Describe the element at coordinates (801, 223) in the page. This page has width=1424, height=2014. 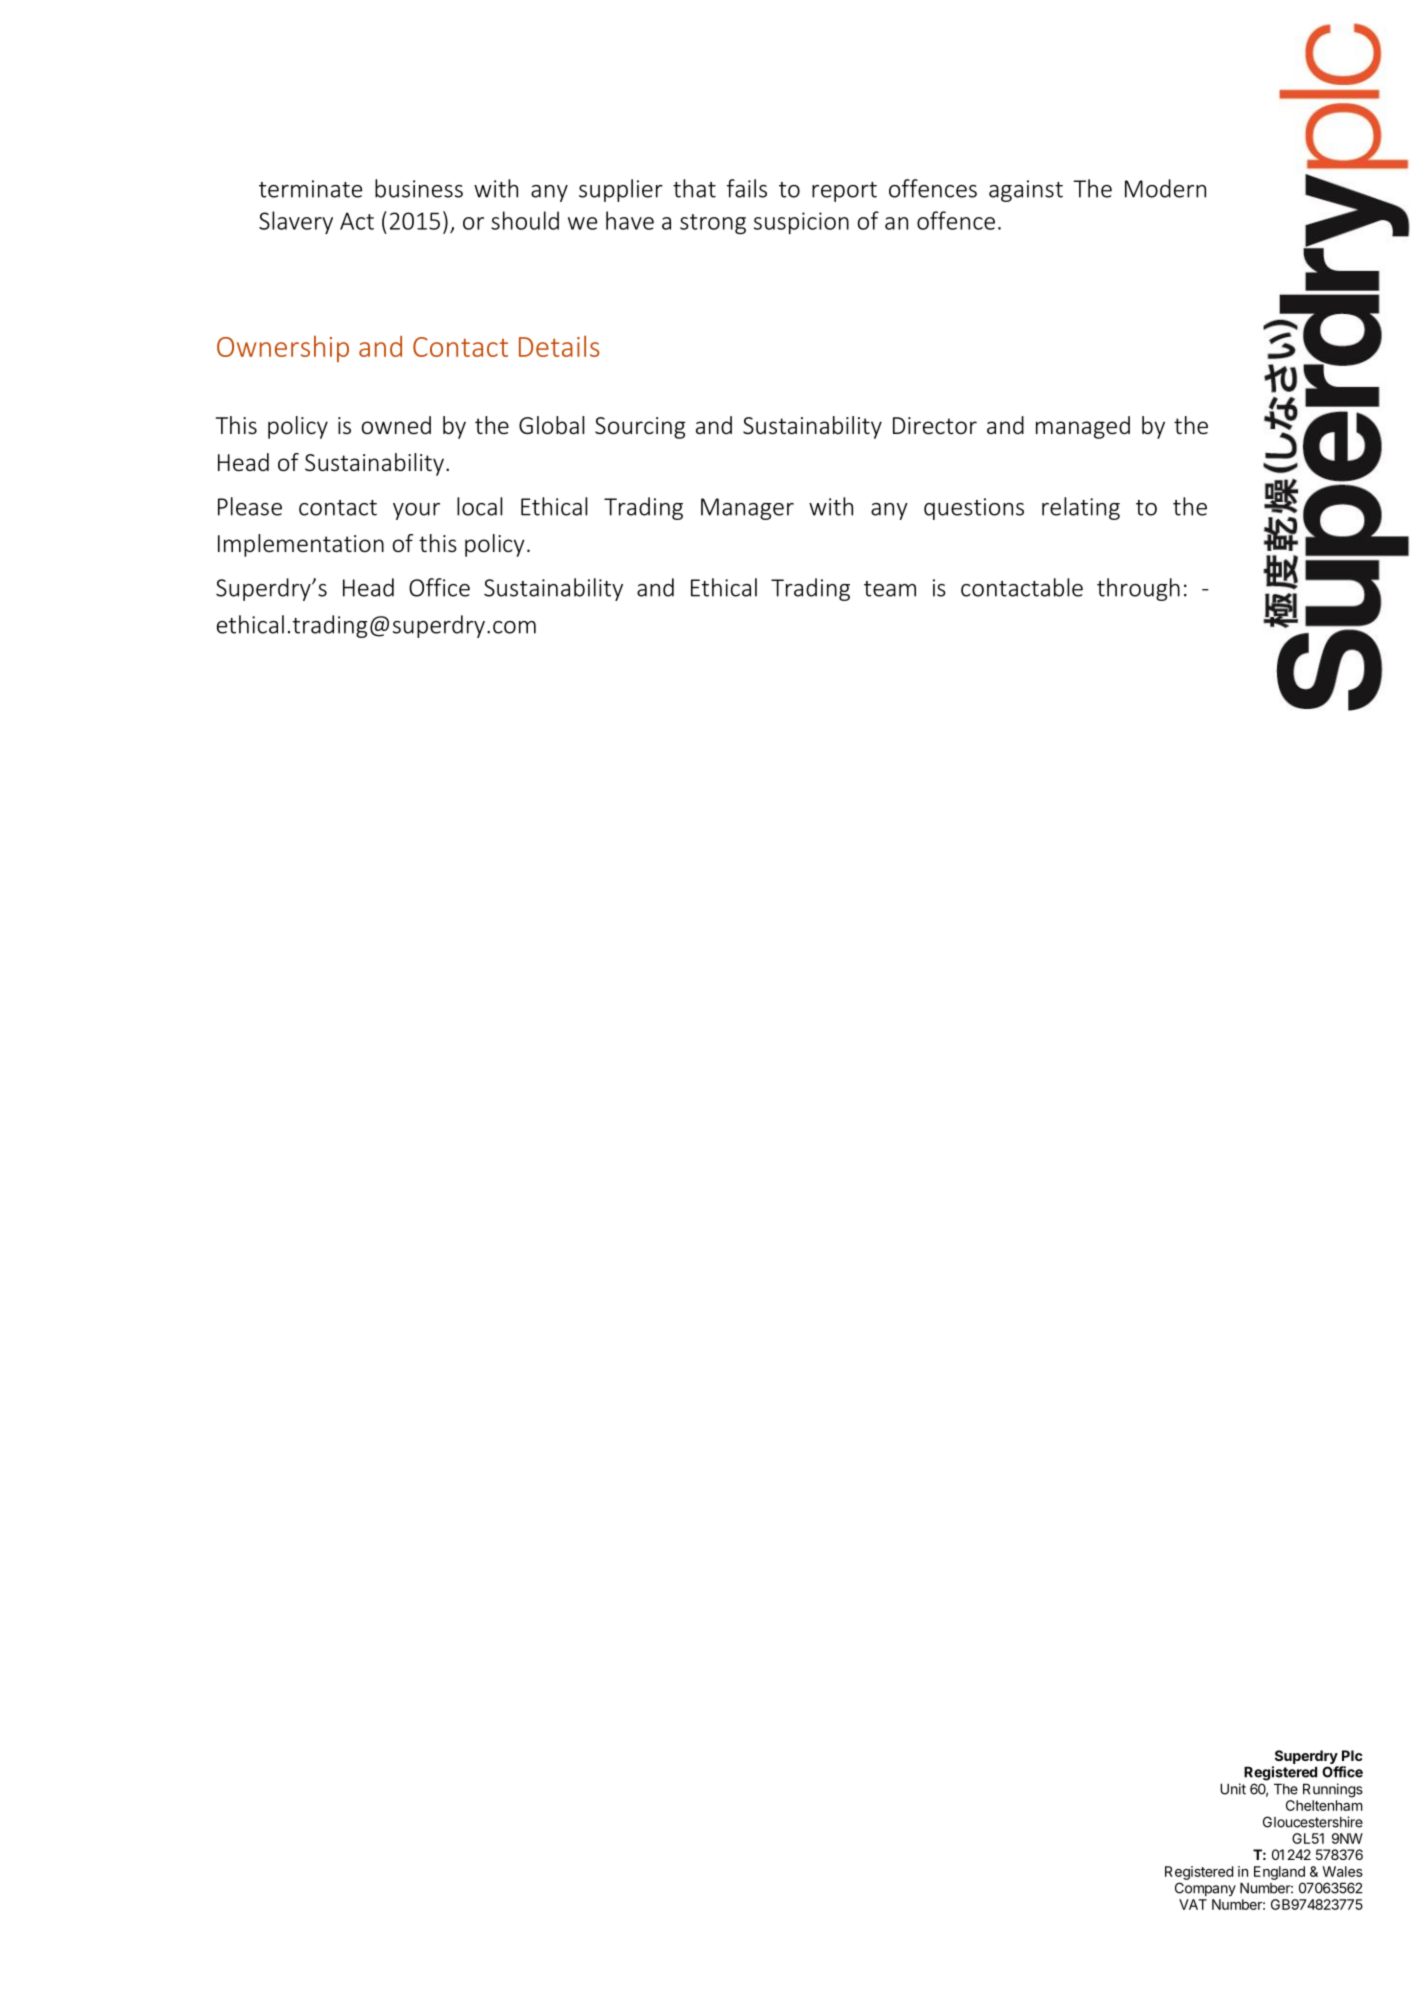
I see `suspicion` at that location.
